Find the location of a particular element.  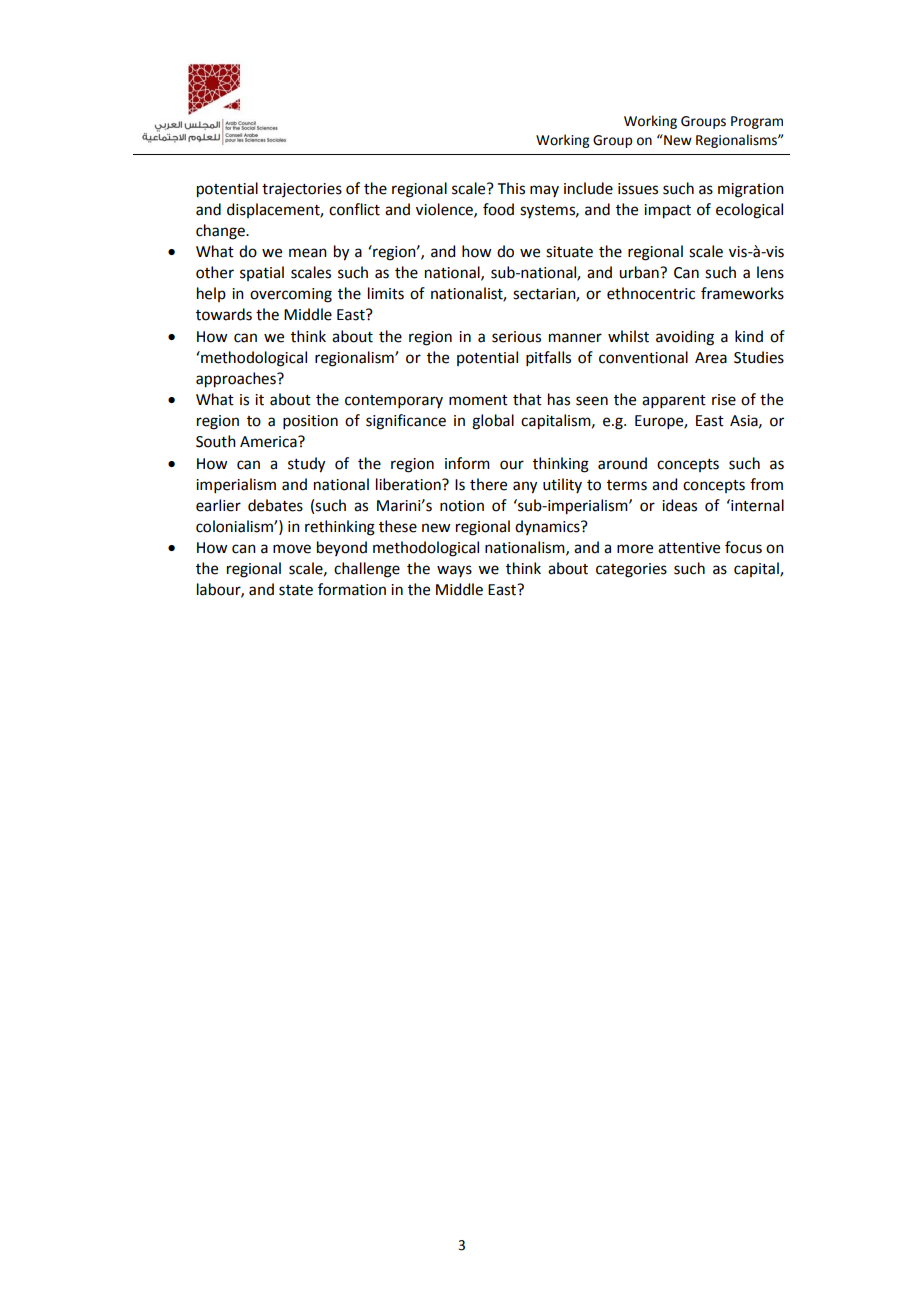

ways is located at coordinates (454, 571).
